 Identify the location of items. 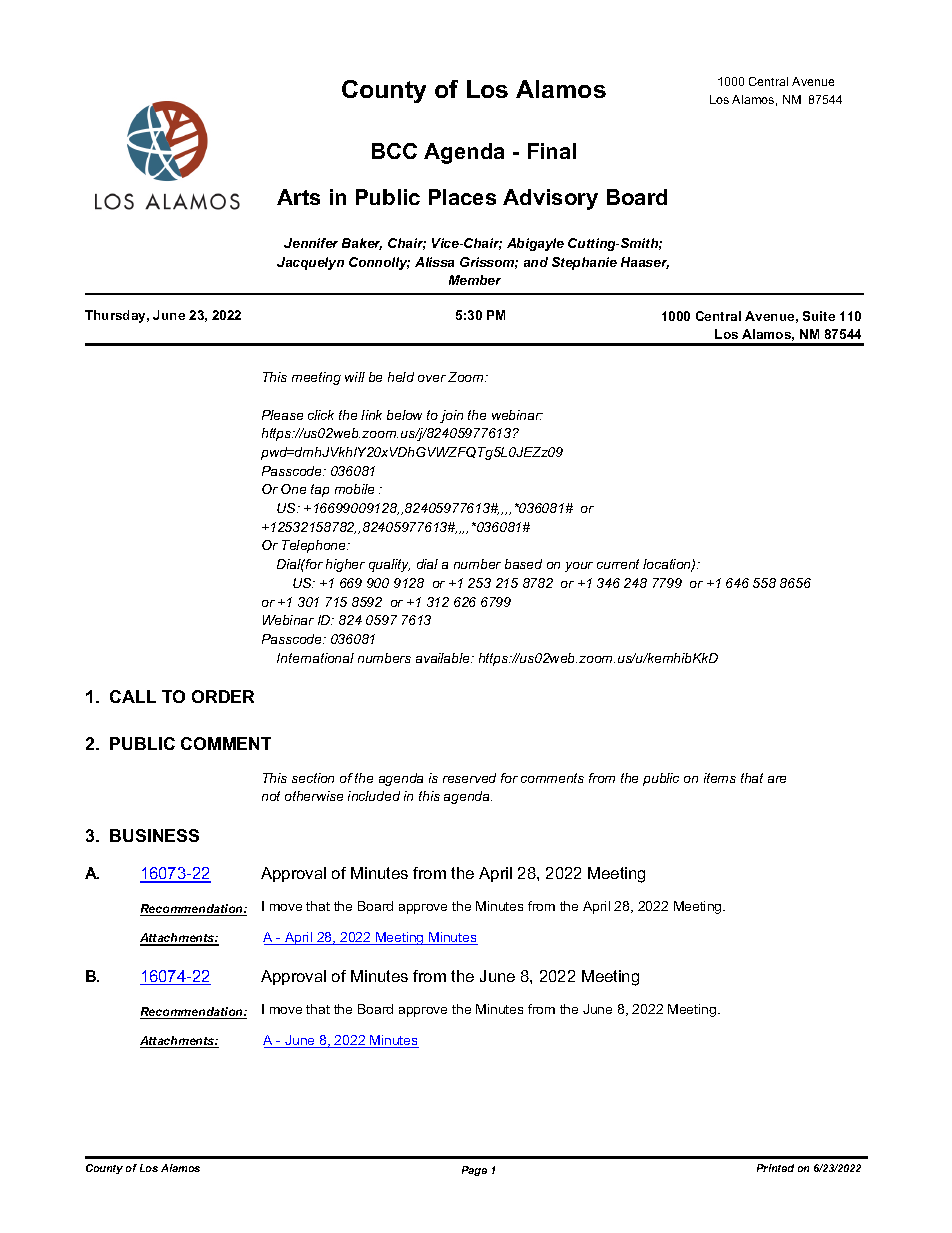
(720, 778).
